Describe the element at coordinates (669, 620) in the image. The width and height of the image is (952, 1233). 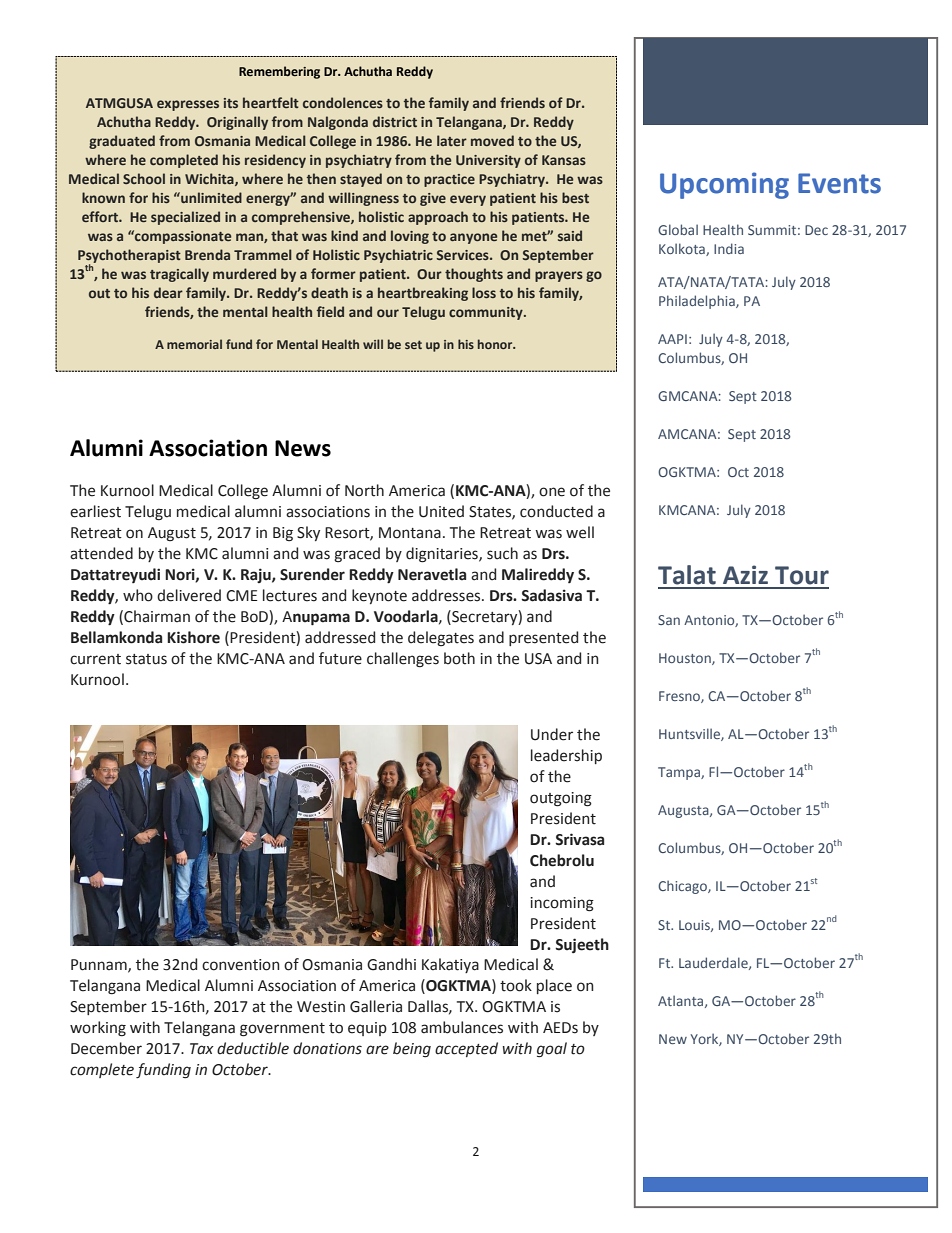
I see `San` at that location.
